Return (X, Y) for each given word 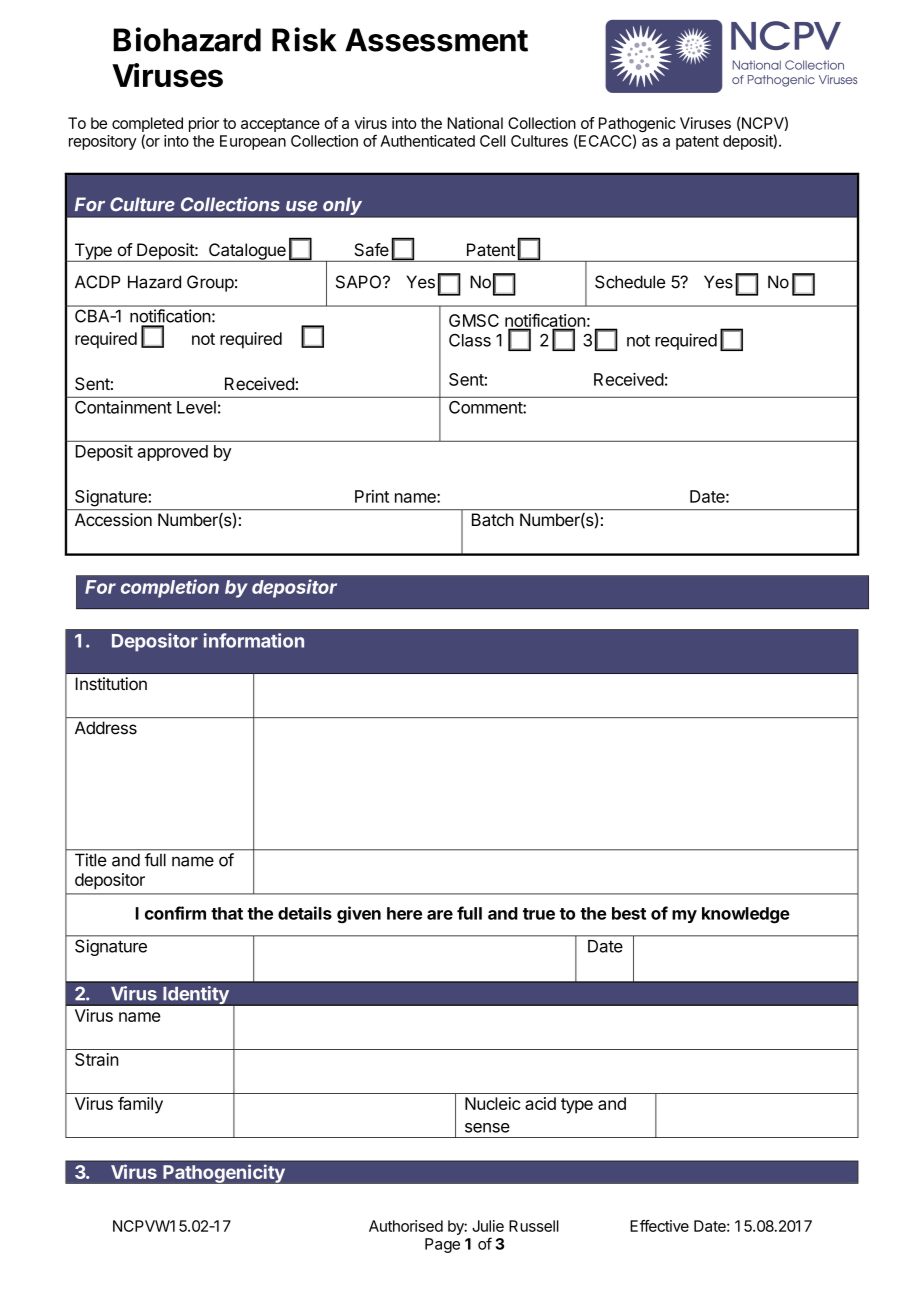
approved (172, 453)
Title (90, 860)
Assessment (436, 40)
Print (372, 496)
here (404, 913)
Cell (493, 141)
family (140, 1105)
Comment (486, 407)
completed (147, 124)
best (629, 913)
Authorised (406, 1226)
